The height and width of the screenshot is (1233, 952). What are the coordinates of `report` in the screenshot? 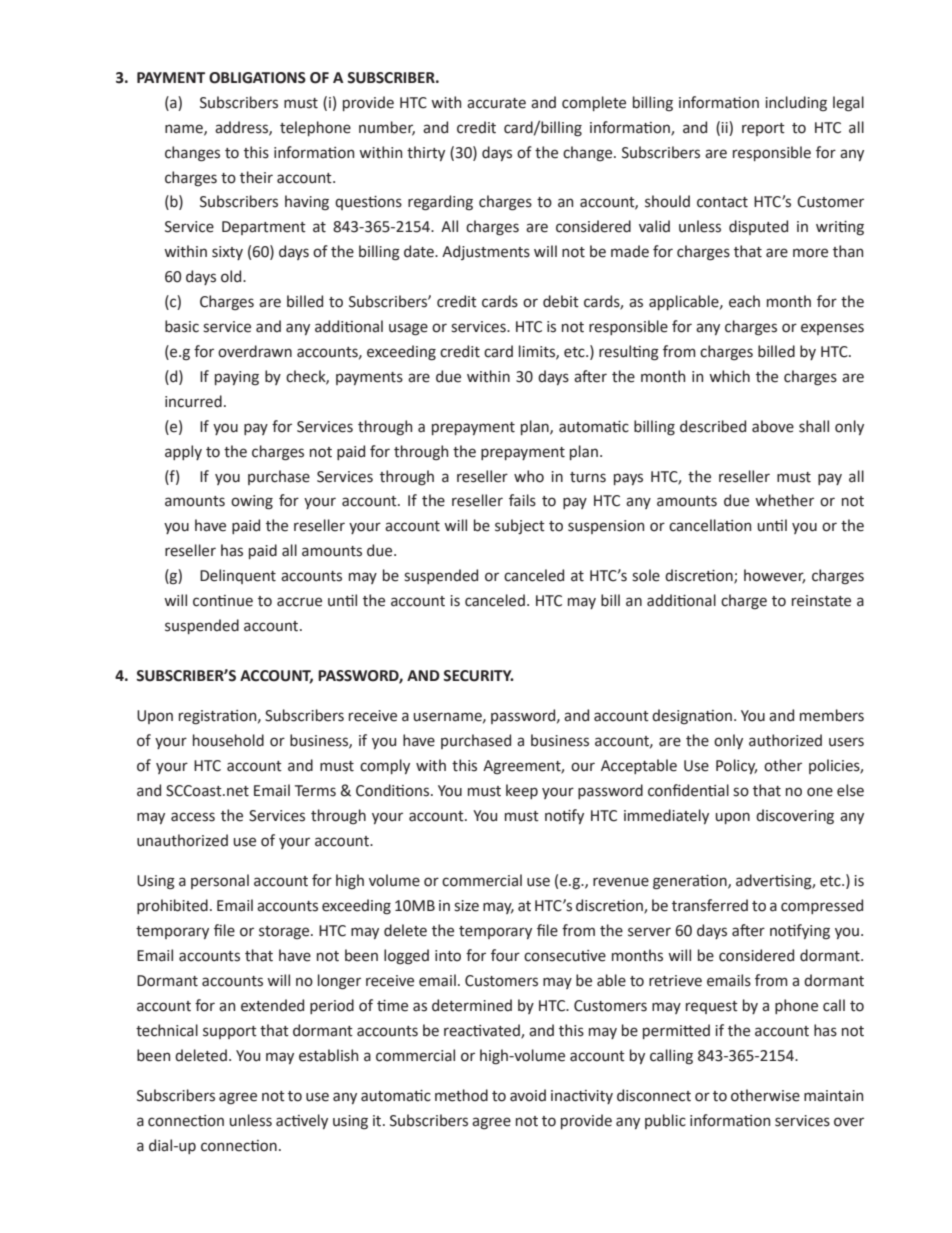 It's located at (763, 129).
